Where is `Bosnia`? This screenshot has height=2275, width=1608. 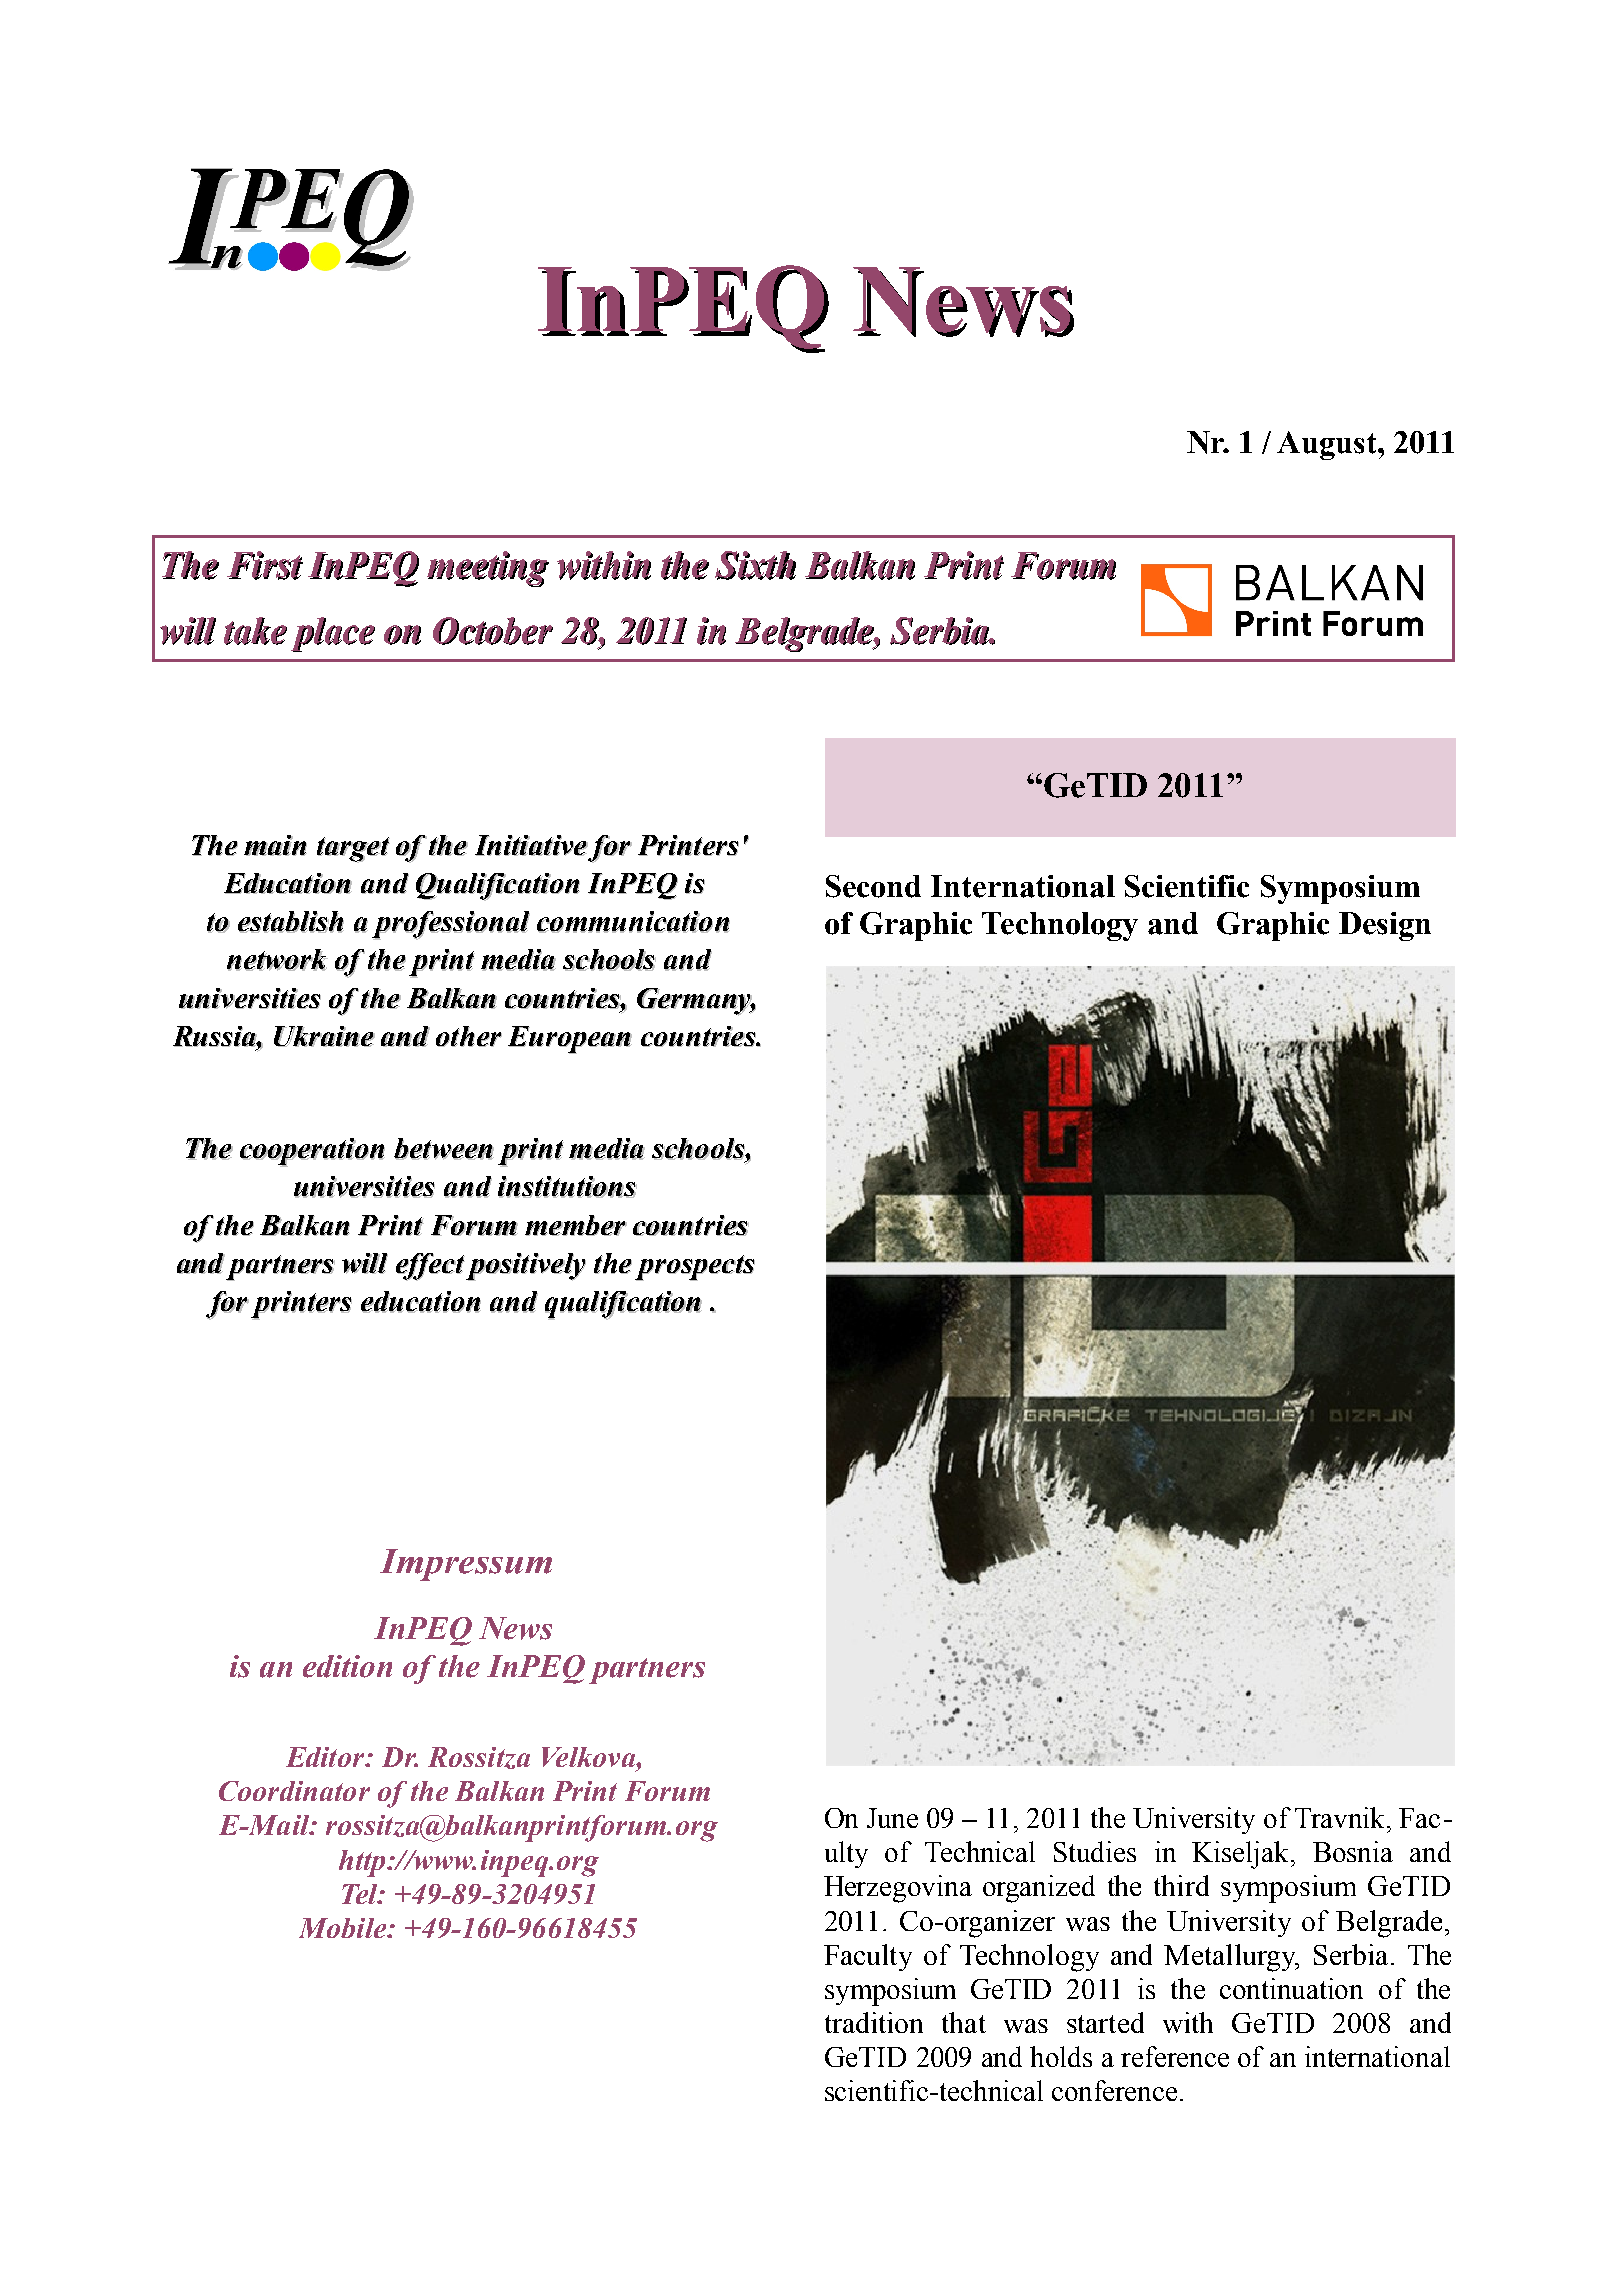 Bosnia is located at coordinates (1353, 1851).
